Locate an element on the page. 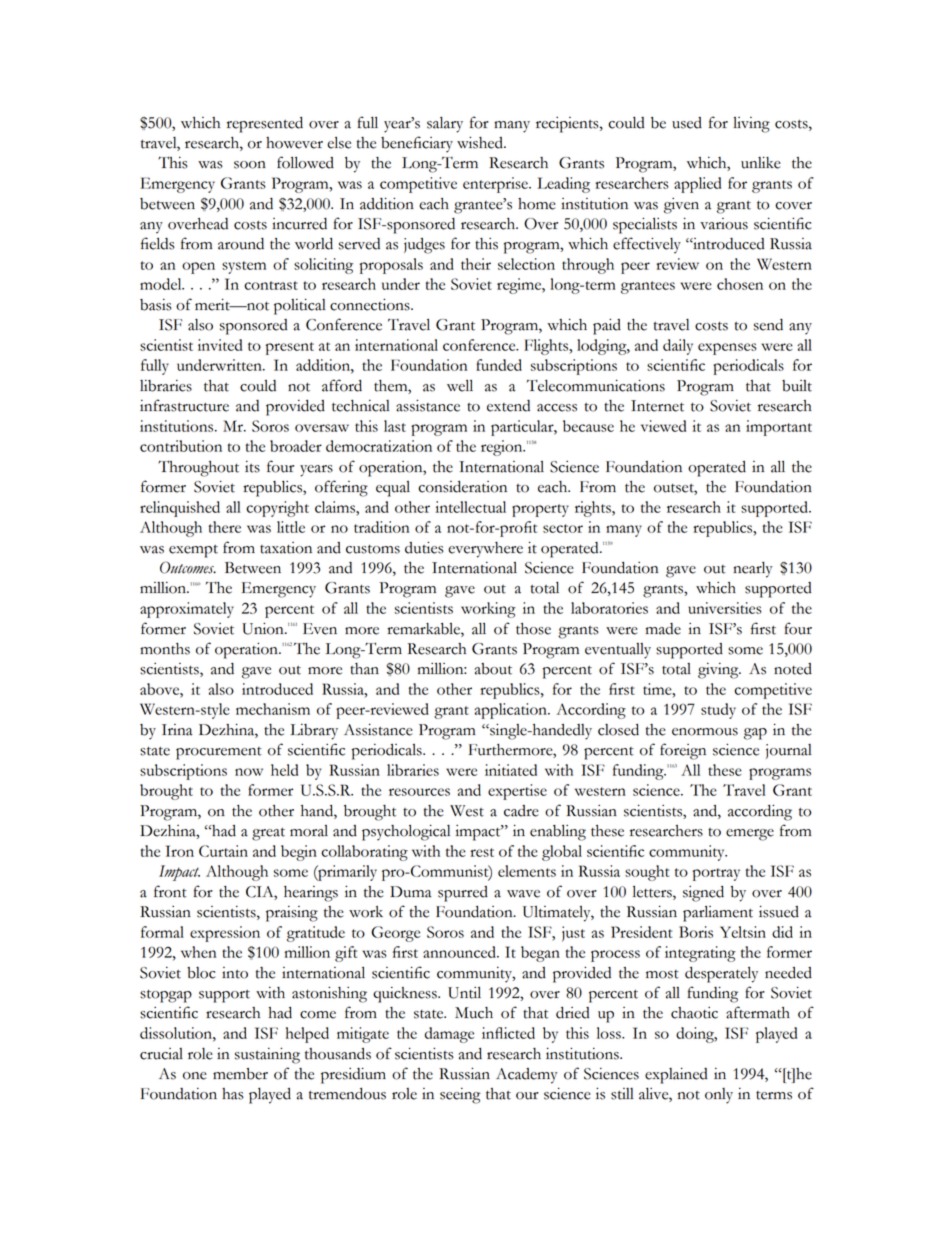  soon is located at coordinates (250, 165).
